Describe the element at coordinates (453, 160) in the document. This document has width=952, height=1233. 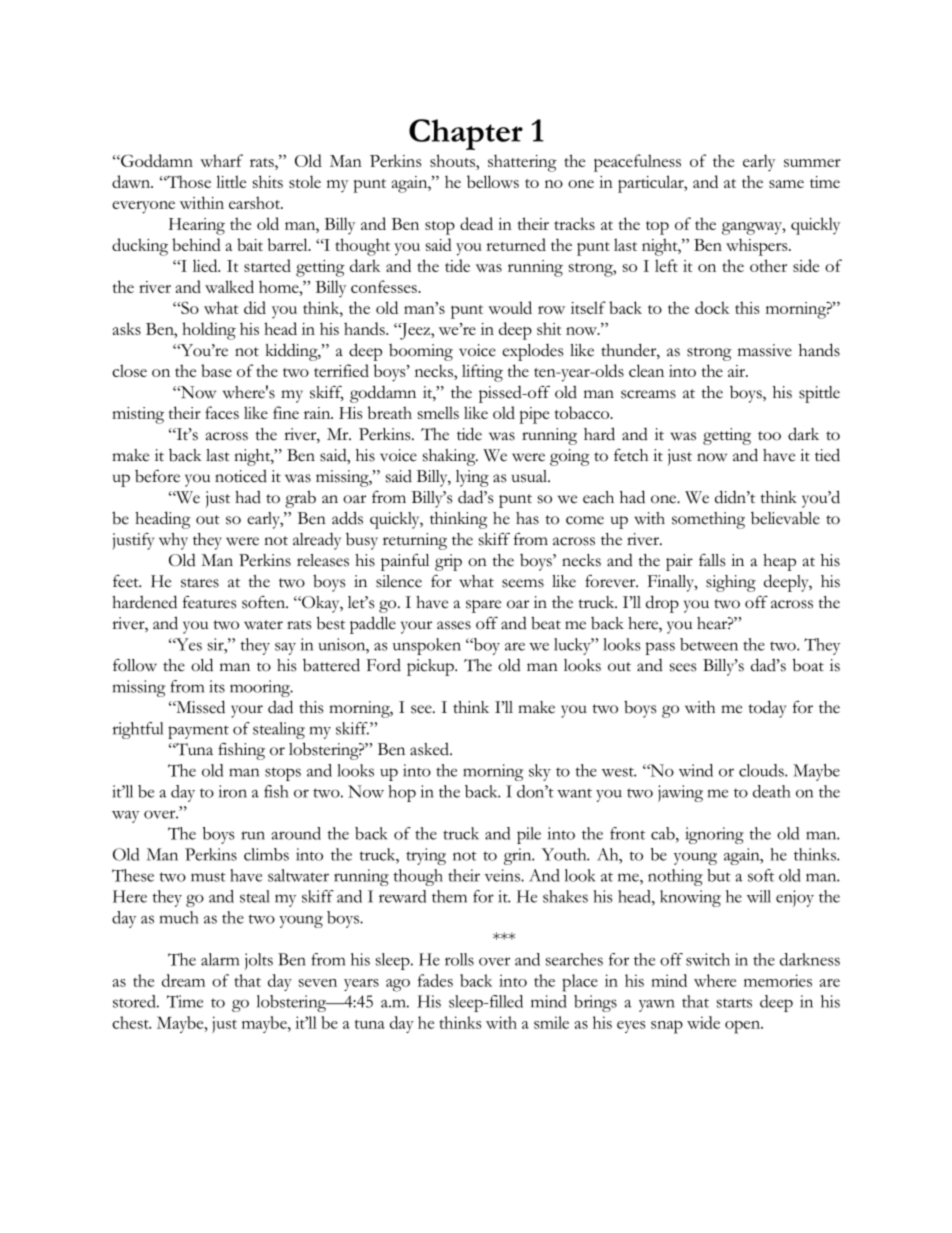
I see `shouts` at that location.
